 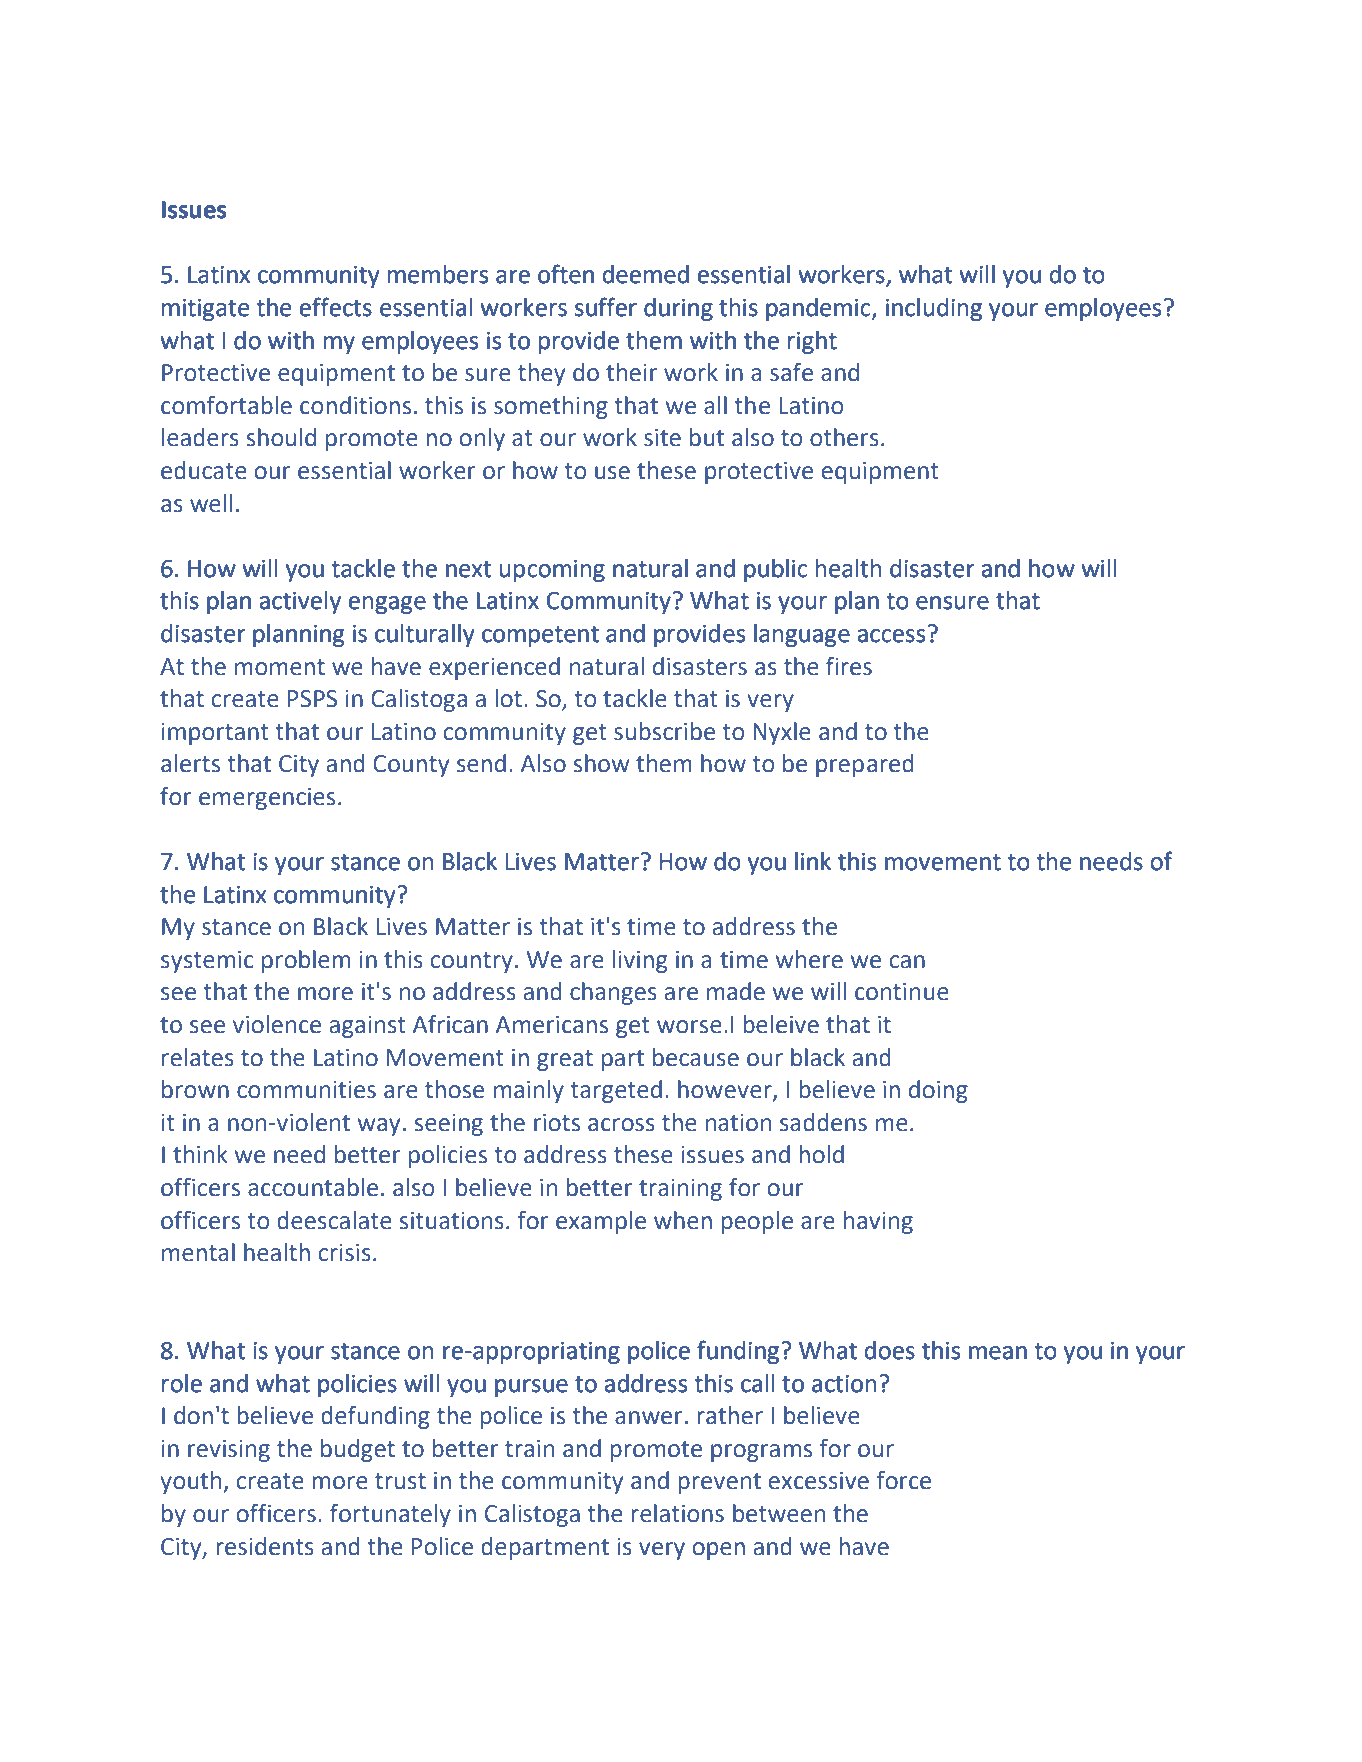 I want to click on problem, so click(x=306, y=961).
